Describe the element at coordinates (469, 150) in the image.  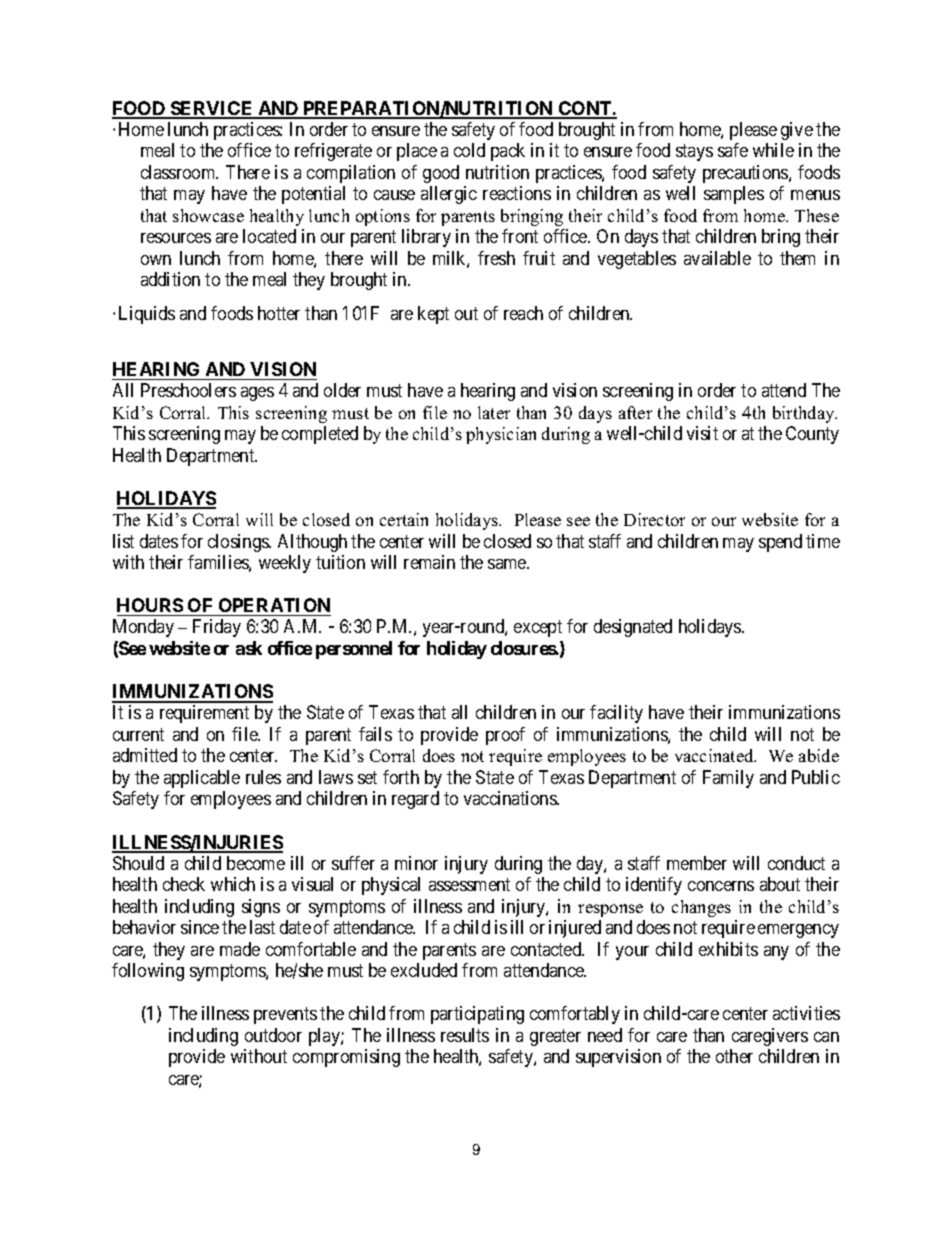
I see `cold` at that location.
